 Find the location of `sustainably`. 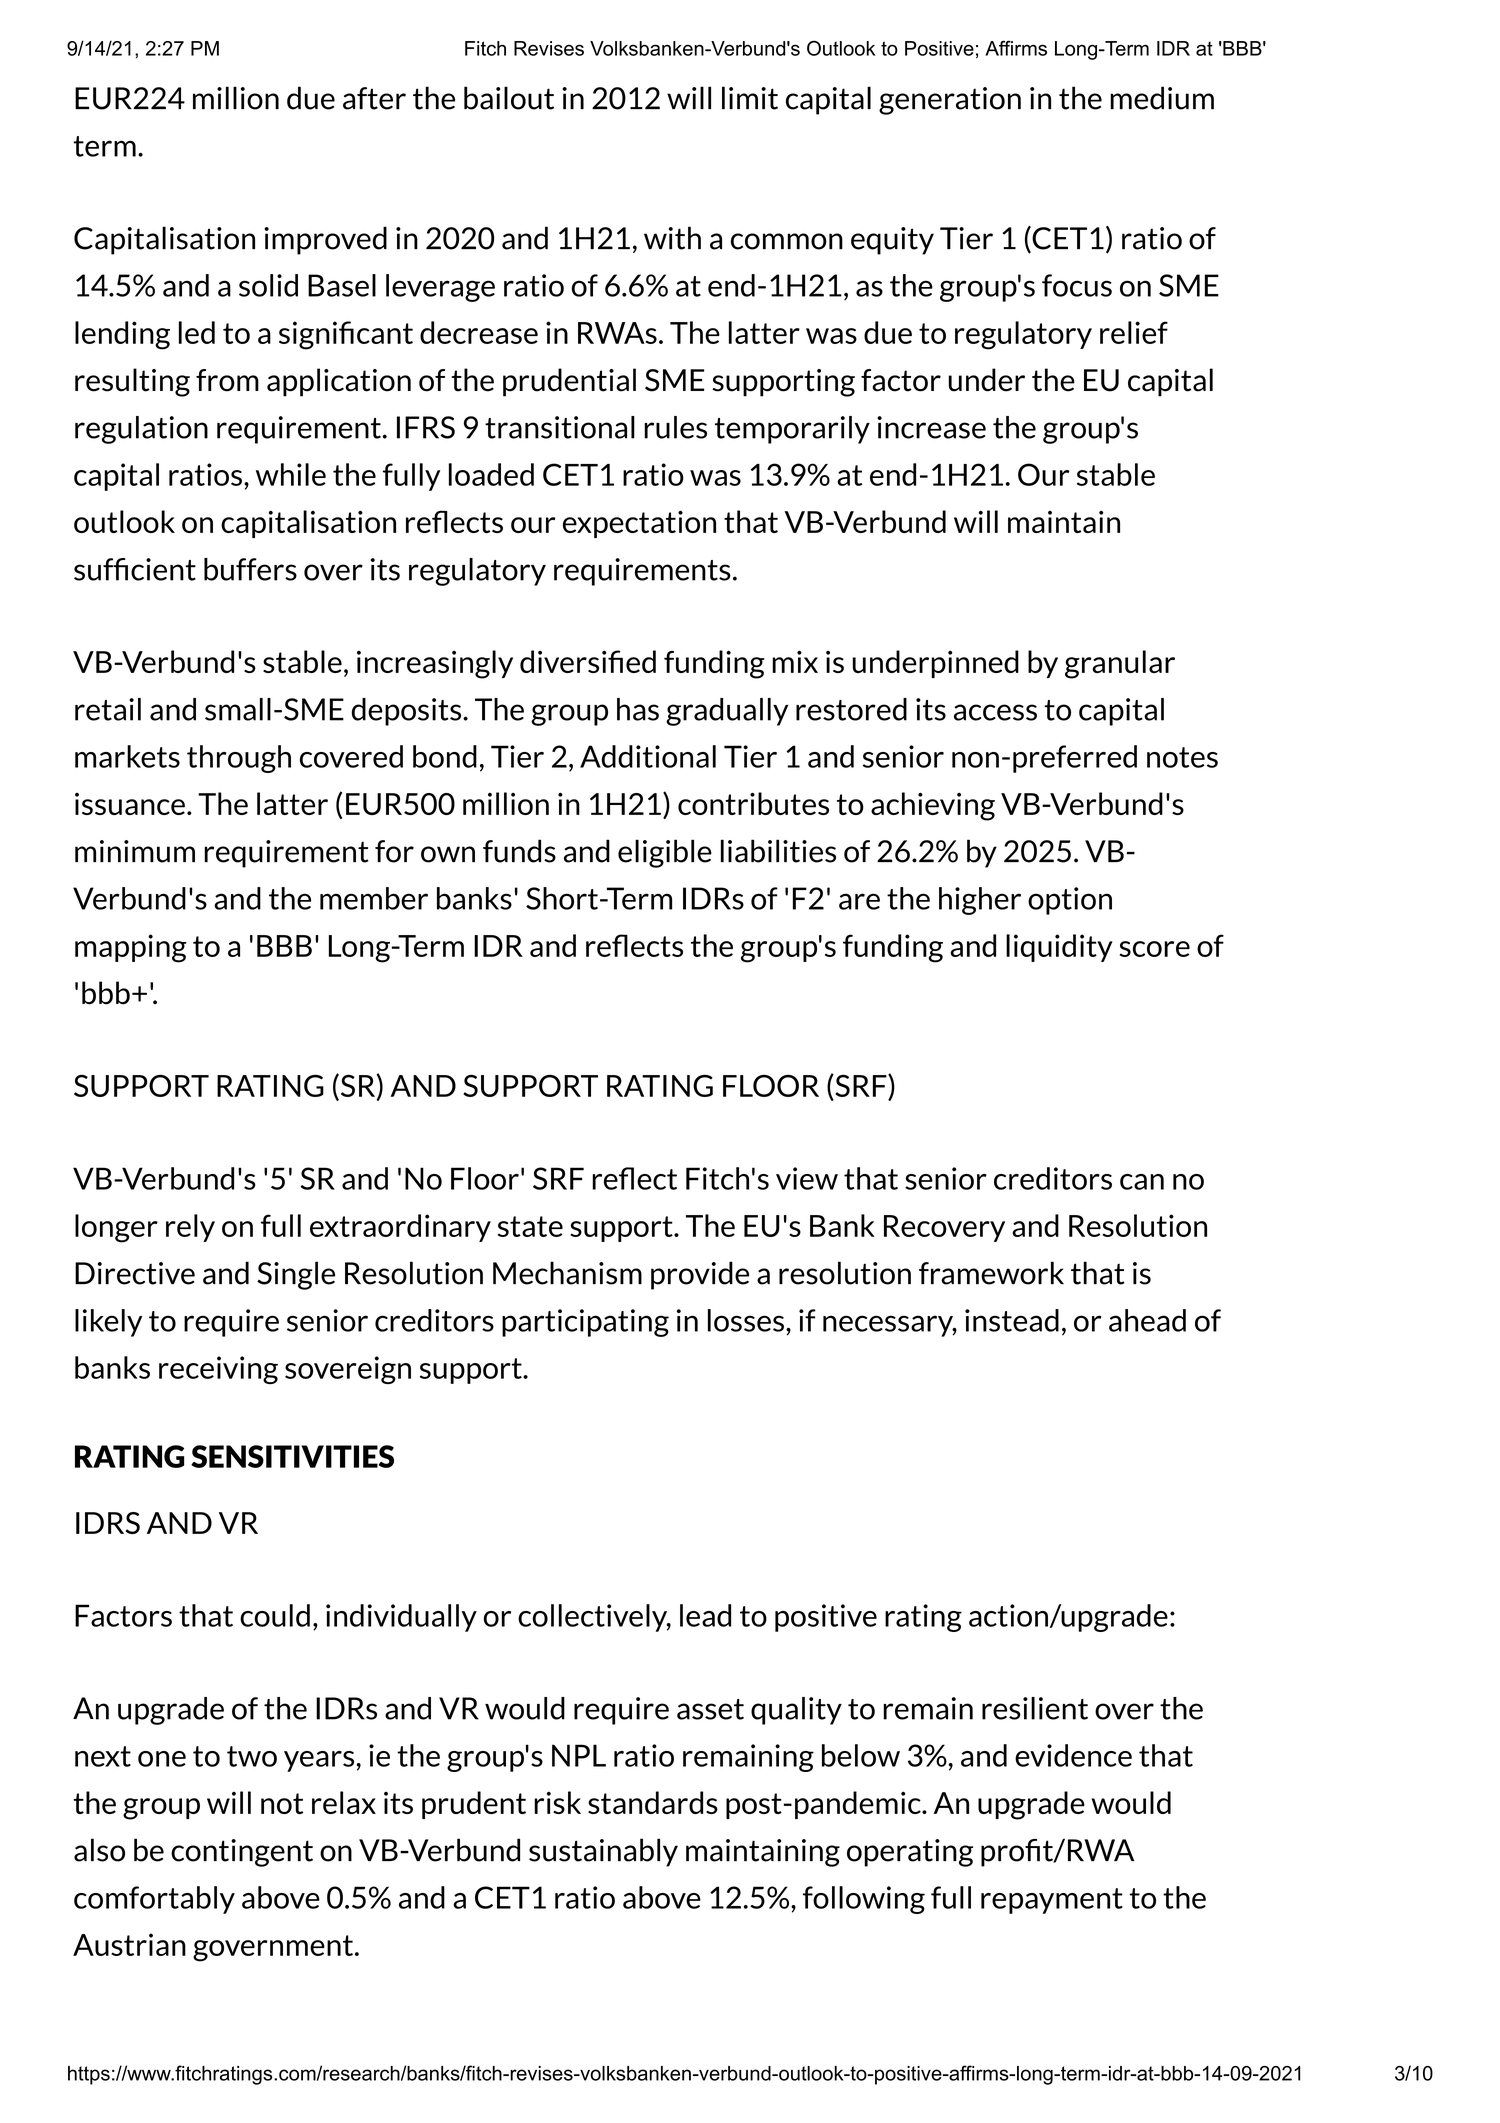

sustainably is located at coordinates (603, 1852).
